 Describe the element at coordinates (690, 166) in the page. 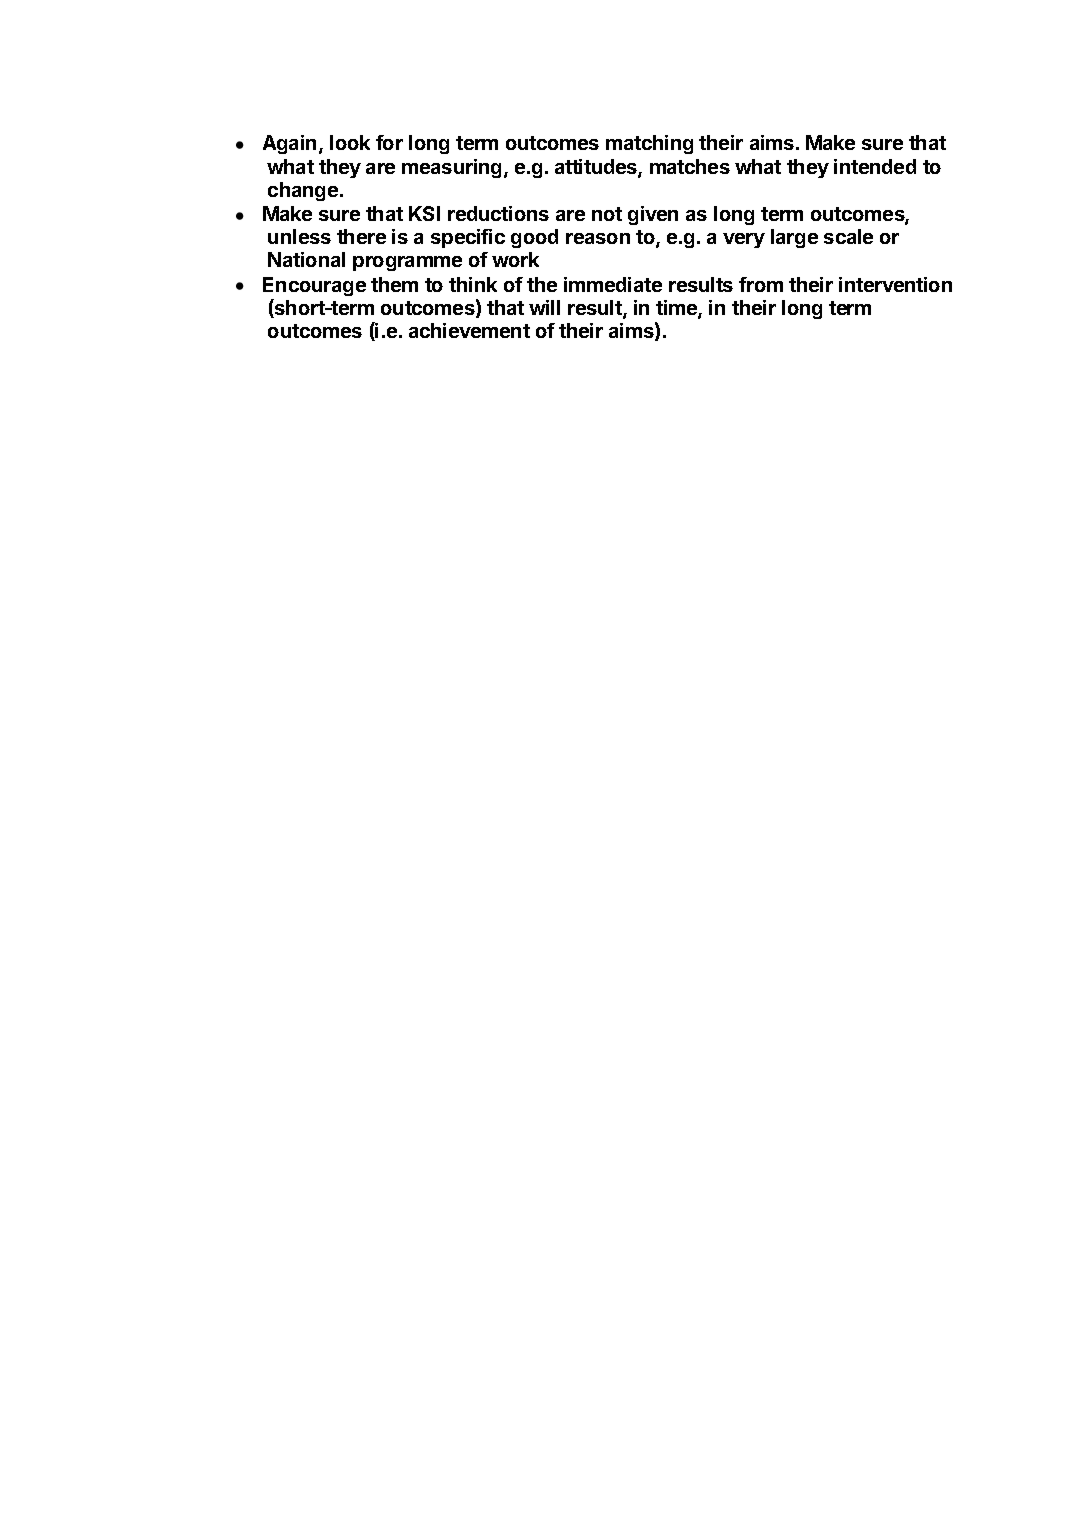

I see `matches` at that location.
